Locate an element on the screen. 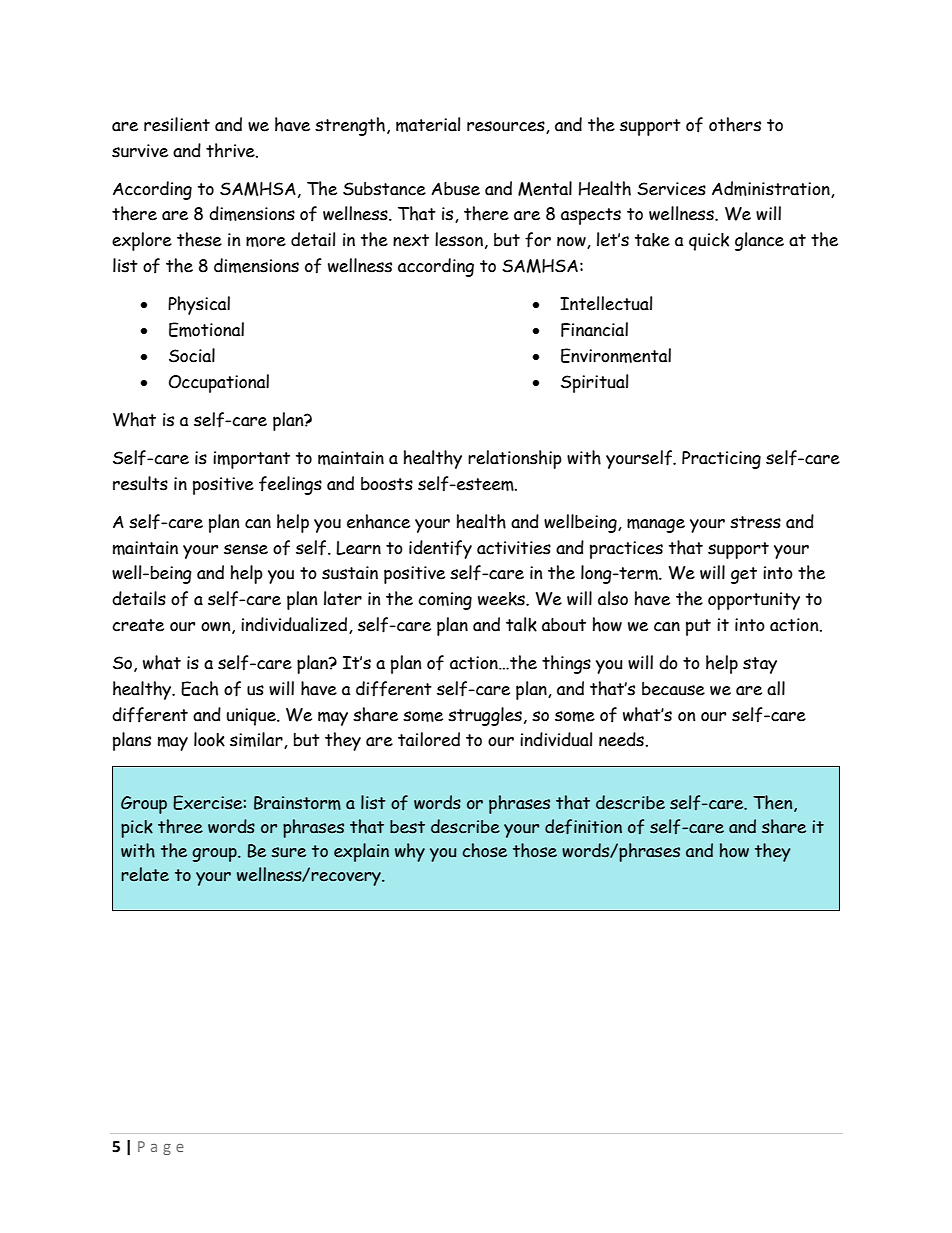 This screenshot has height=1233, width=952. material is located at coordinates (428, 124).
